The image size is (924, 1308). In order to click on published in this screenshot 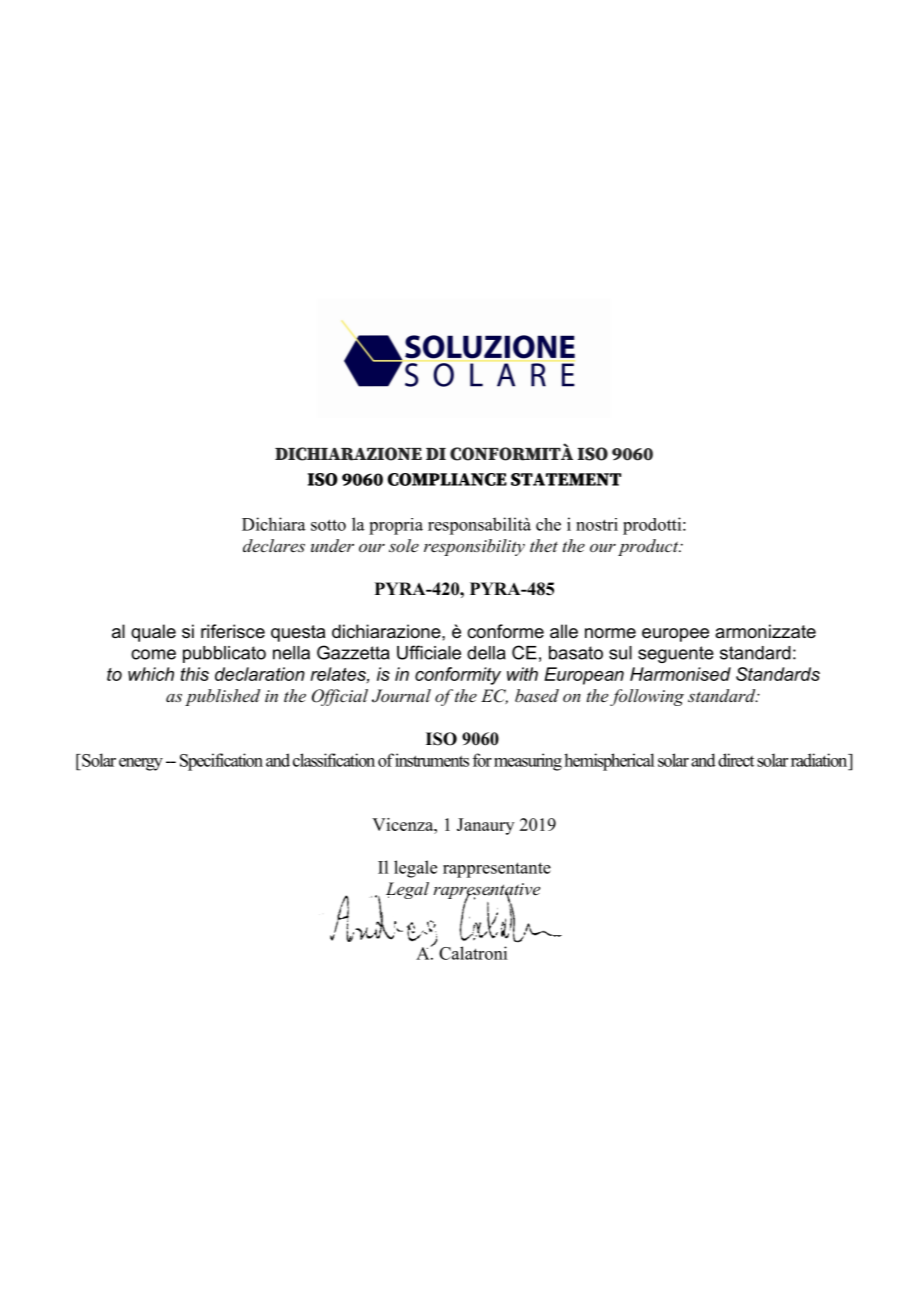, I will do `click(222, 697)`.
